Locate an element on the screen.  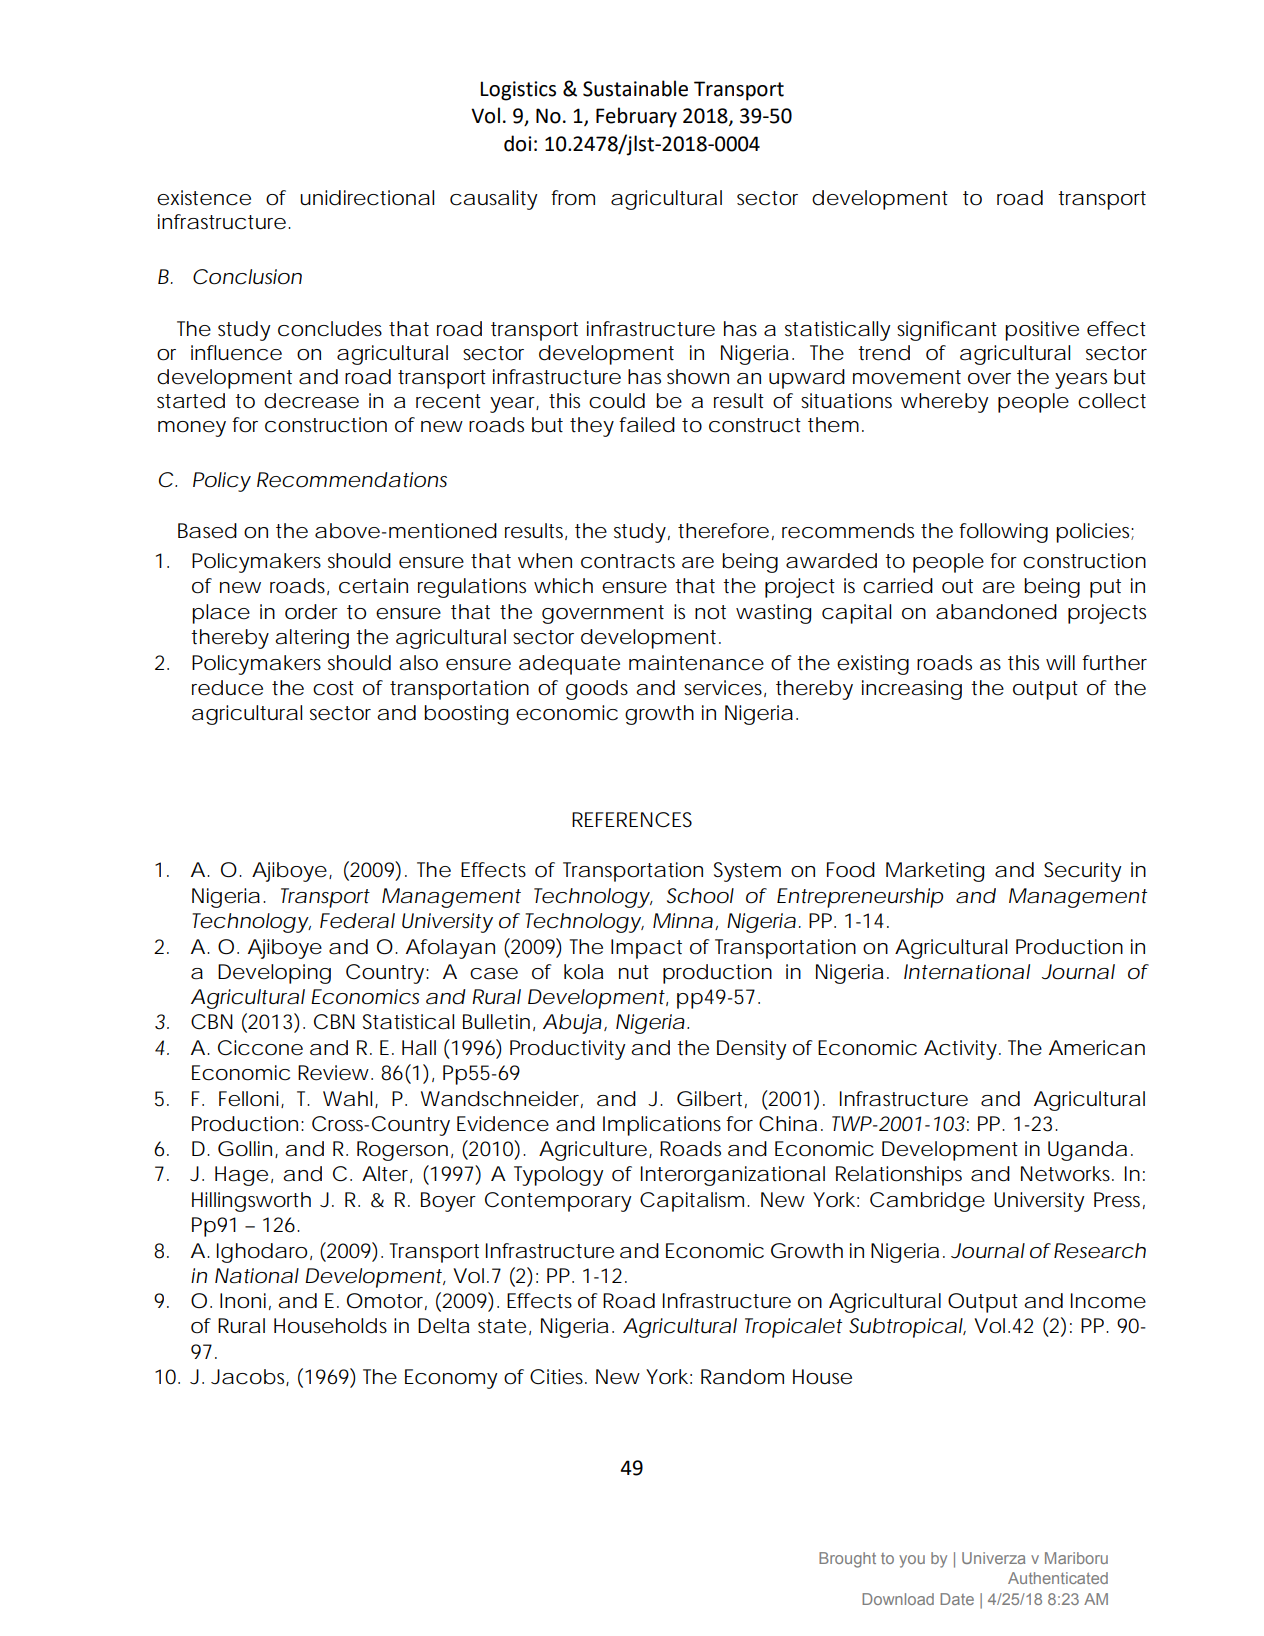
Jacobs is located at coordinates (250, 1377).
